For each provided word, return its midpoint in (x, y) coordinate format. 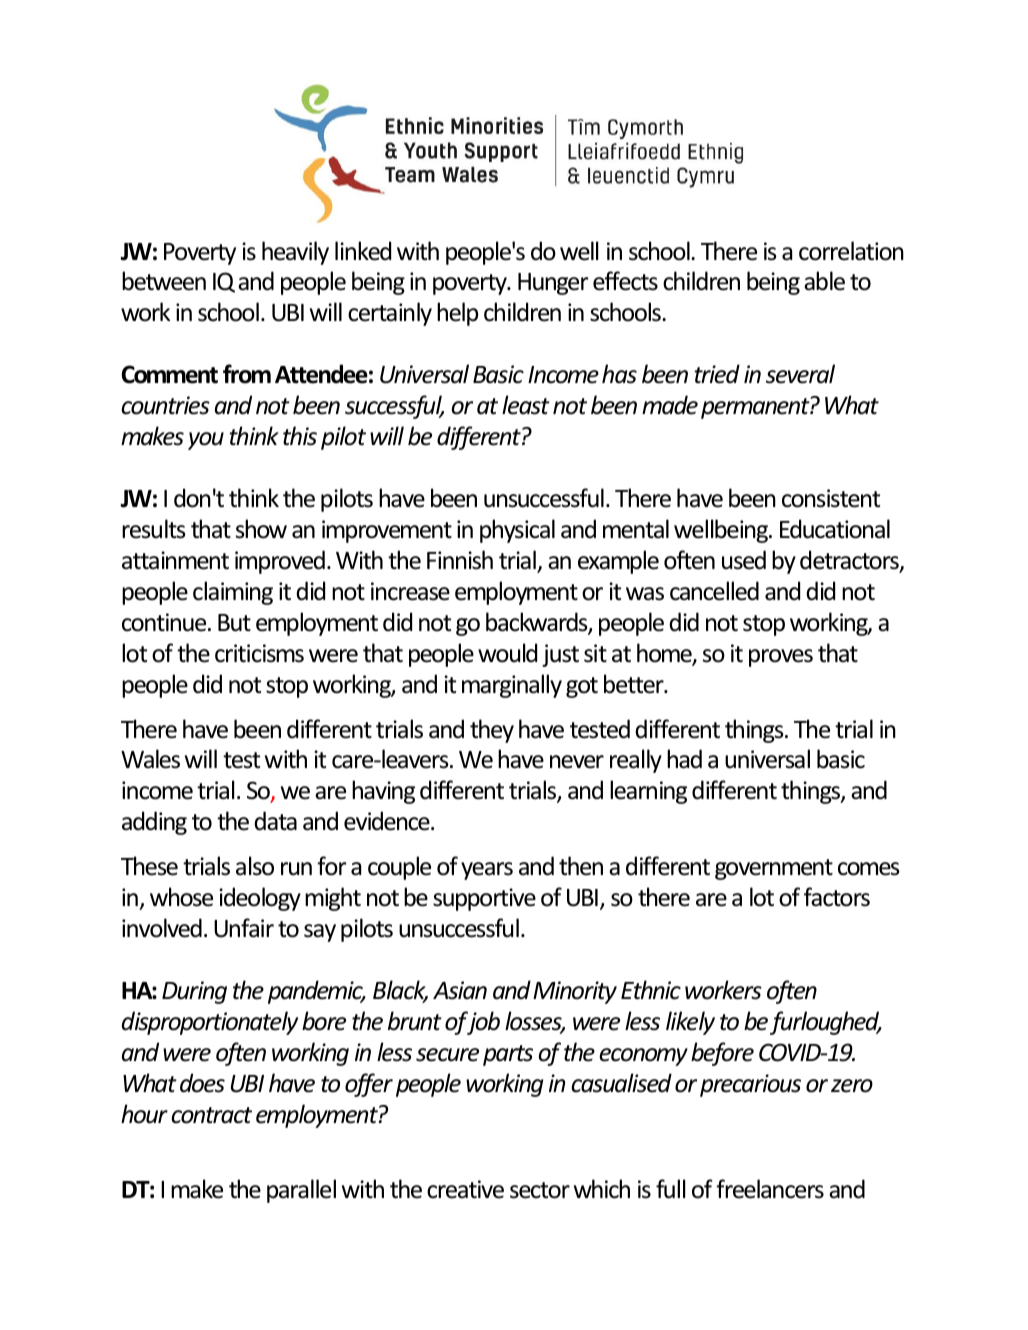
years (487, 871)
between (164, 281)
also (255, 866)
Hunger (553, 284)
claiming (233, 593)
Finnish (460, 560)
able (824, 281)
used (744, 560)
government (774, 869)
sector (540, 1190)
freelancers (770, 1189)
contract (211, 1115)
